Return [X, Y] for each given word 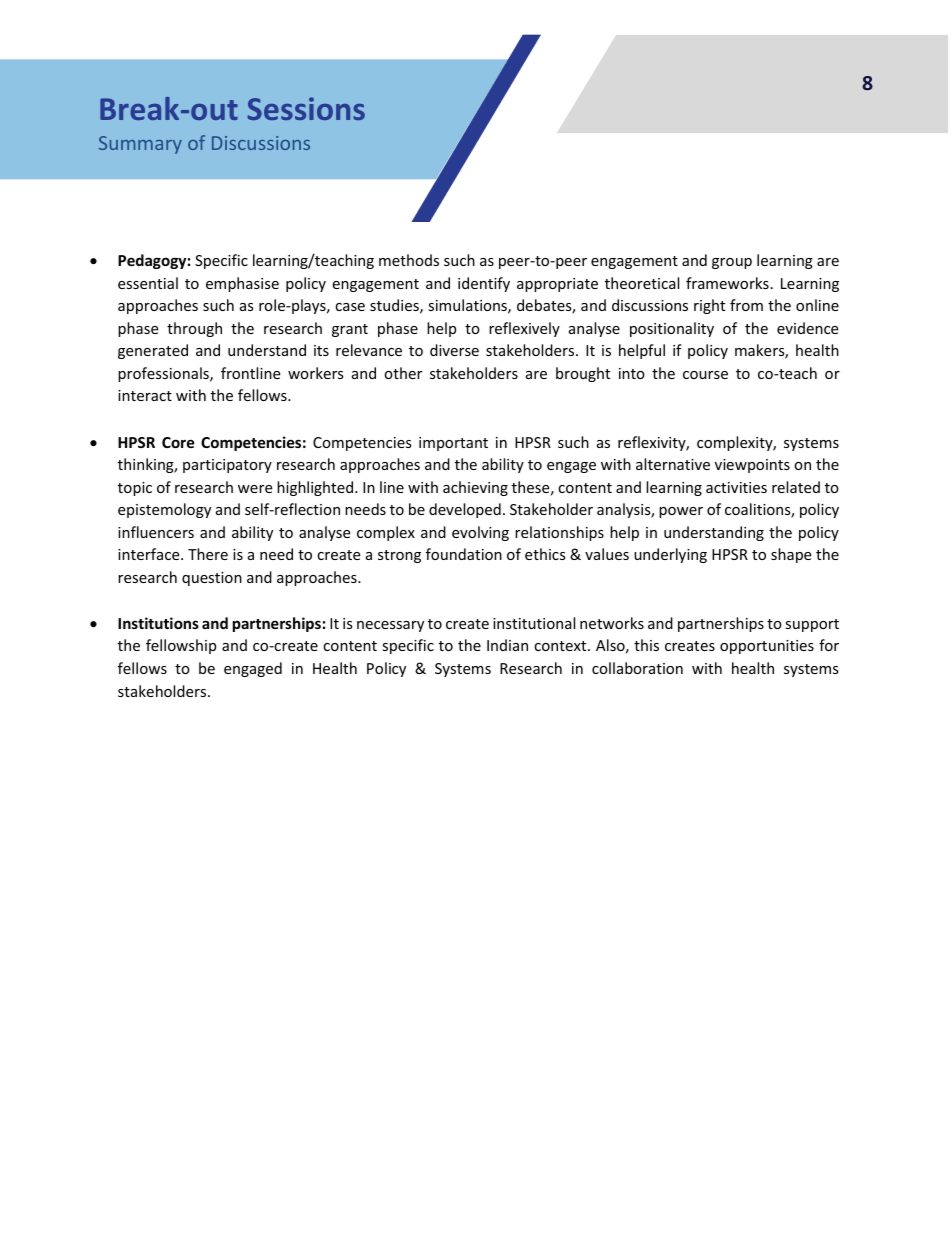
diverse [454, 350]
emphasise [242, 284]
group [732, 263]
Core [178, 442]
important [453, 444]
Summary [140, 145]
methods [409, 260]
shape [791, 555]
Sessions [306, 108]
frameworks [727, 283]
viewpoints [752, 466]
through [194, 329]
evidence [807, 328]
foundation [464, 554]
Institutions [158, 623]
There [208, 554]
